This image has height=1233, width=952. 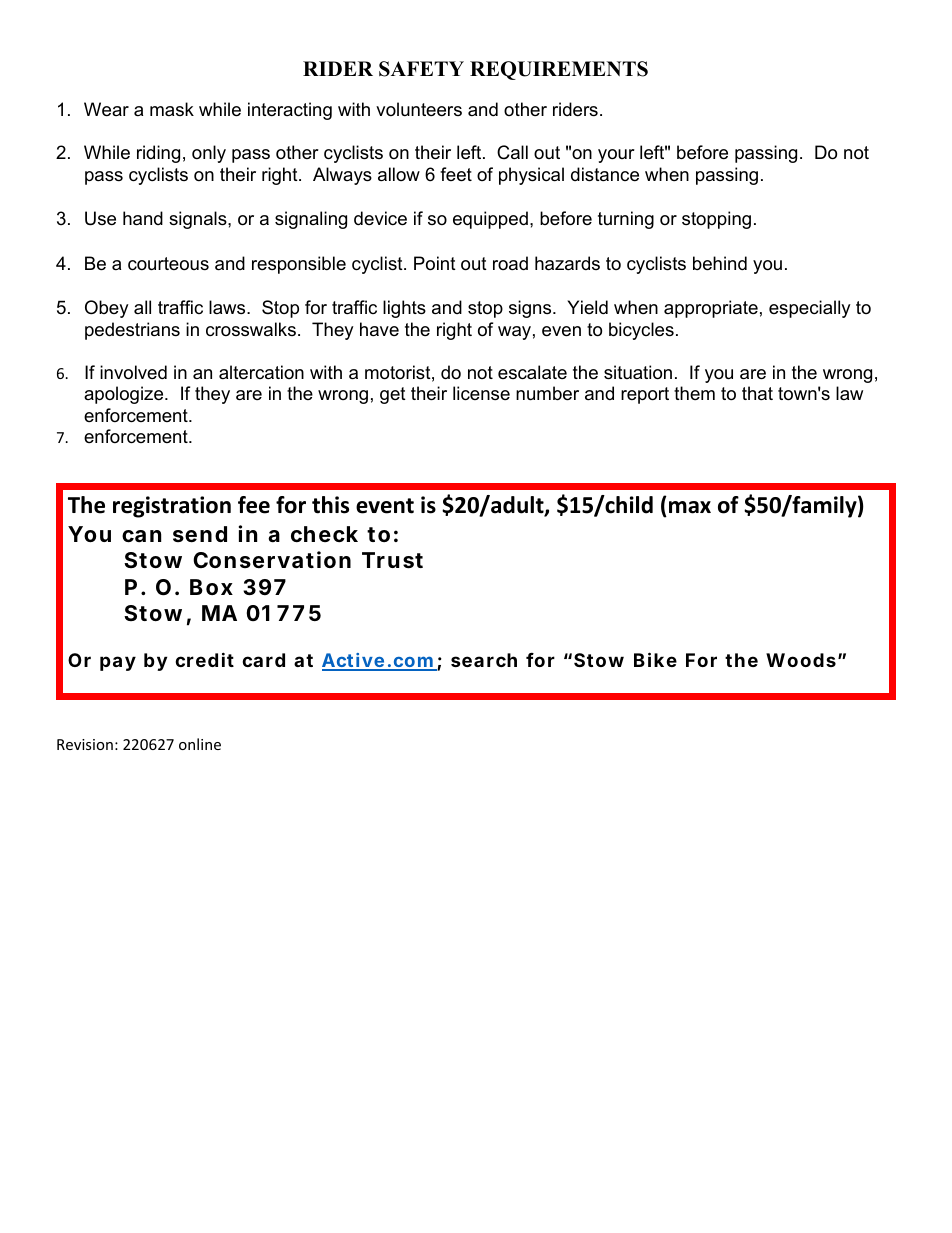 I want to click on Trust, so click(x=392, y=560).
